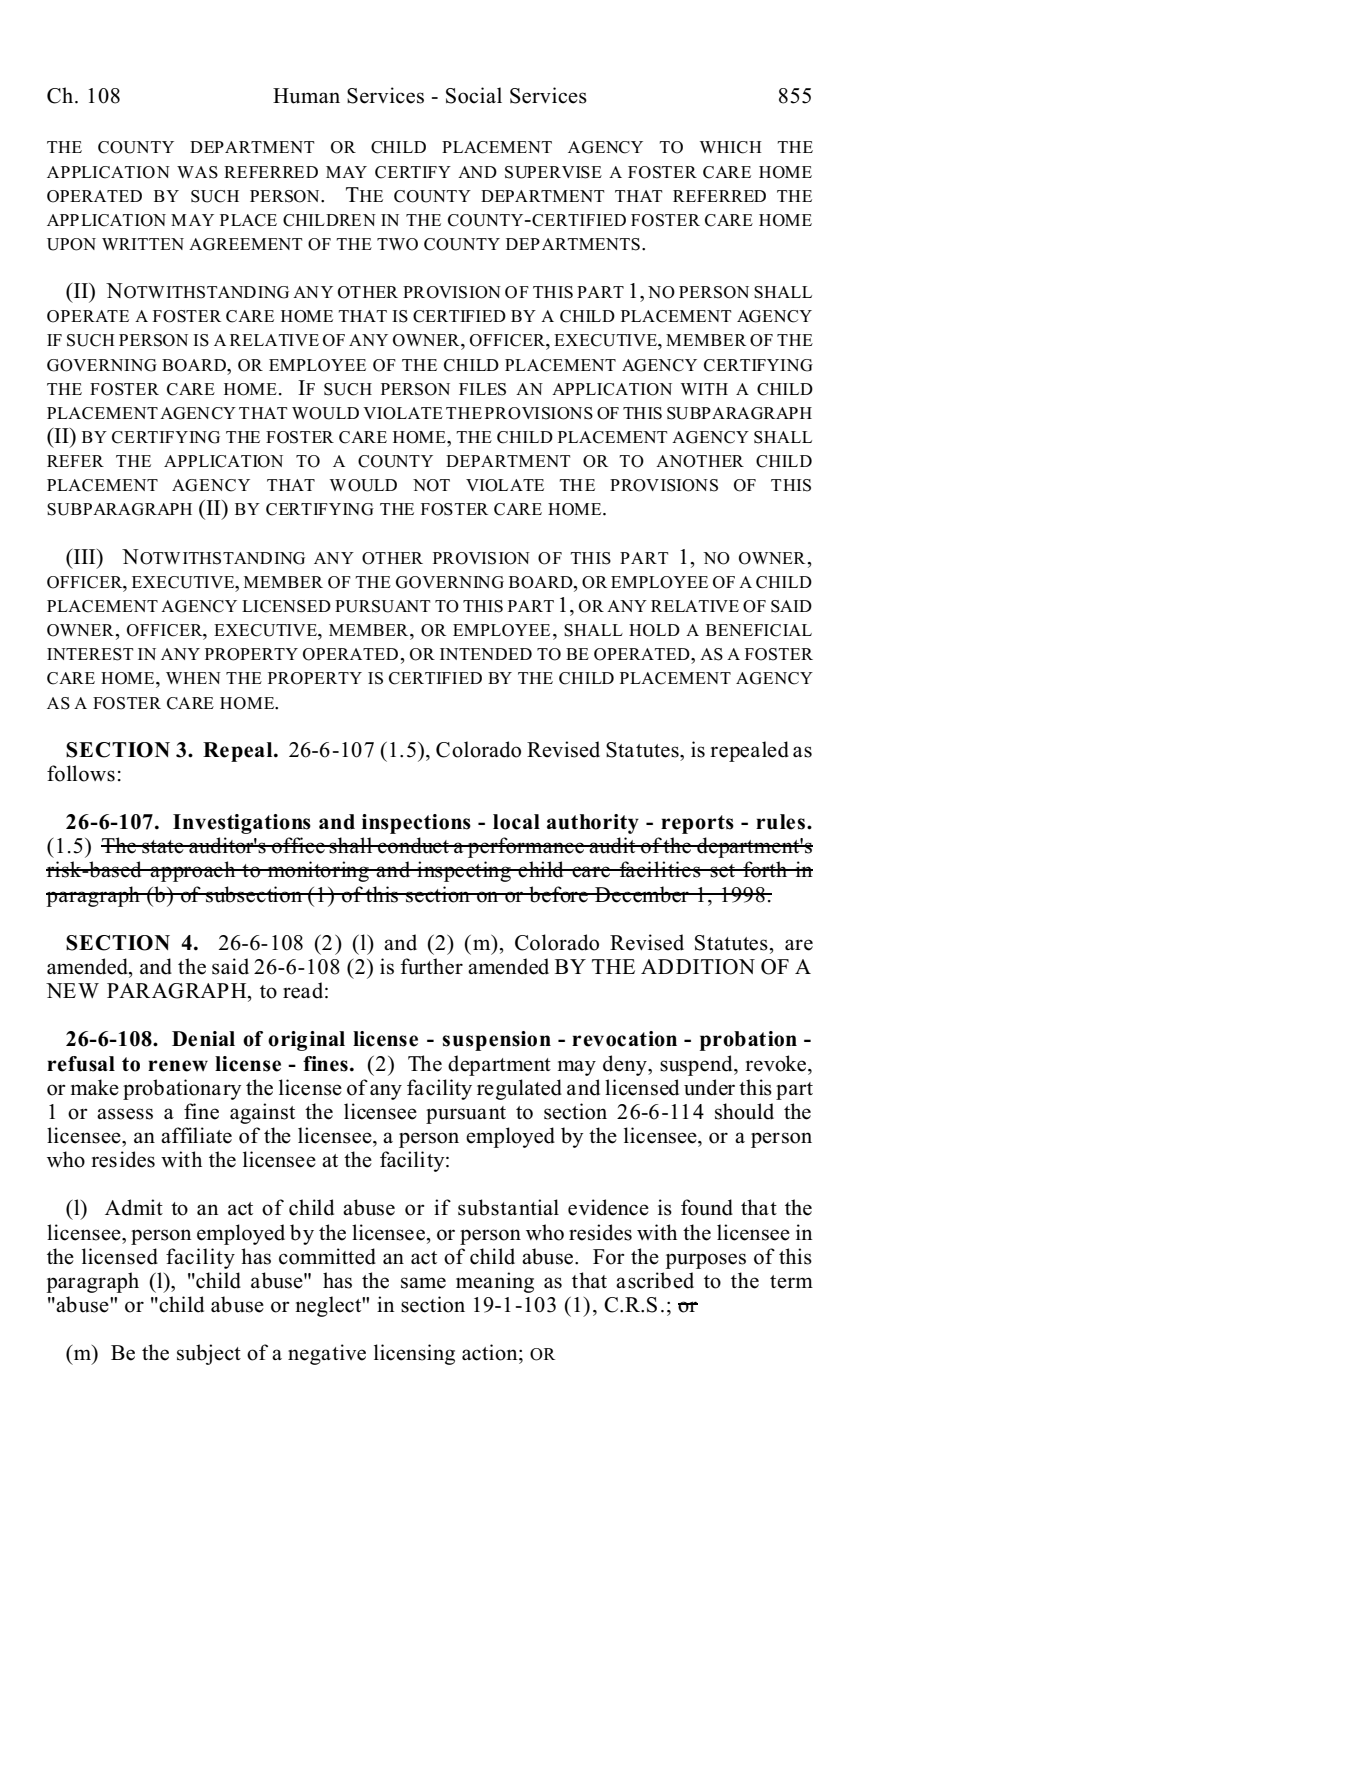 The image size is (1368, 1770). Describe the element at coordinates (654, 630) in the screenshot. I see `HOLD` at that location.
